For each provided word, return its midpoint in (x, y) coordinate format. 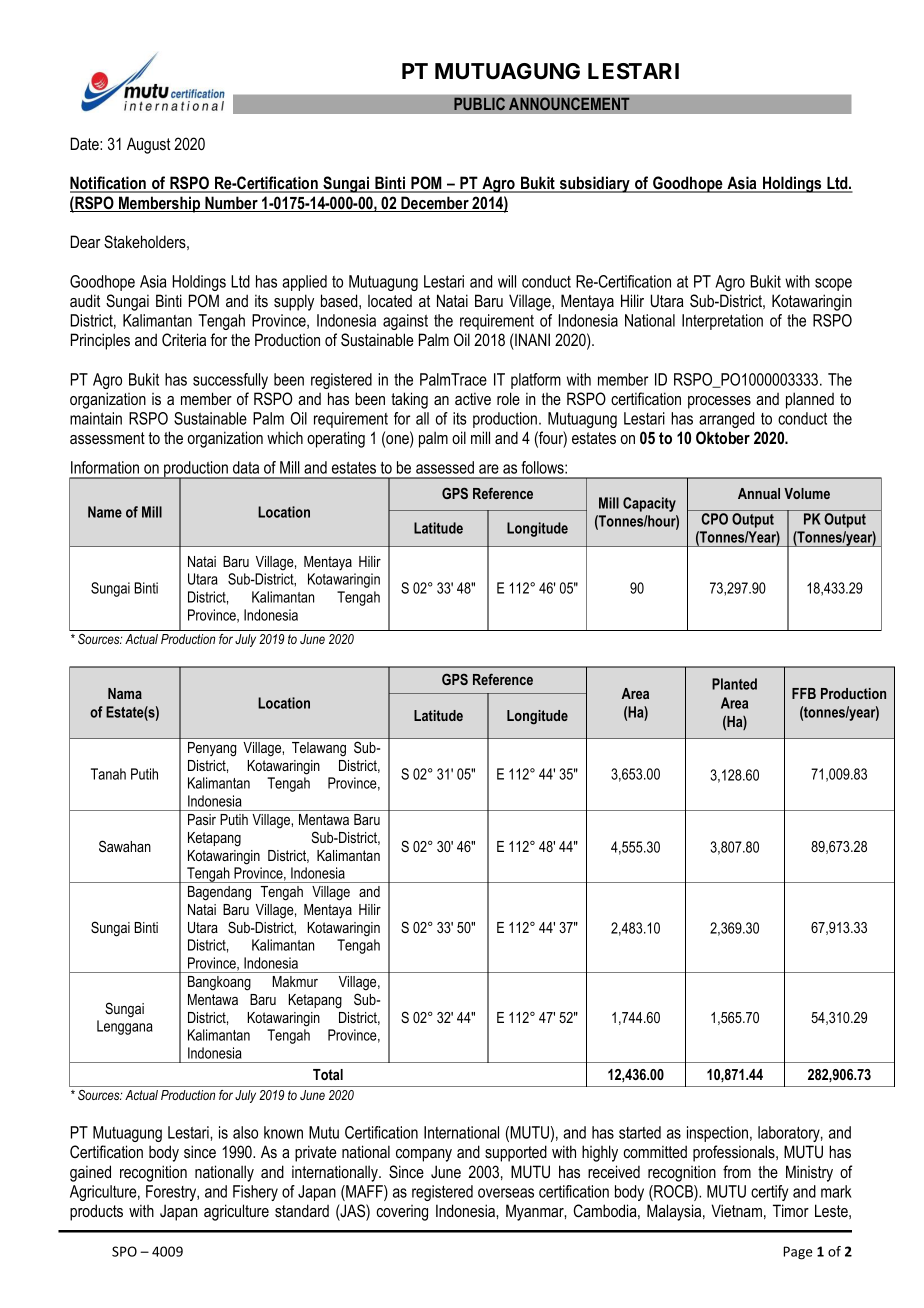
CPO (714, 519)
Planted (734, 684)
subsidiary (595, 184)
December (435, 204)
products (96, 1212)
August (149, 145)
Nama (125, 693)
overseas (506, 1193)
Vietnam (737, 1210)
